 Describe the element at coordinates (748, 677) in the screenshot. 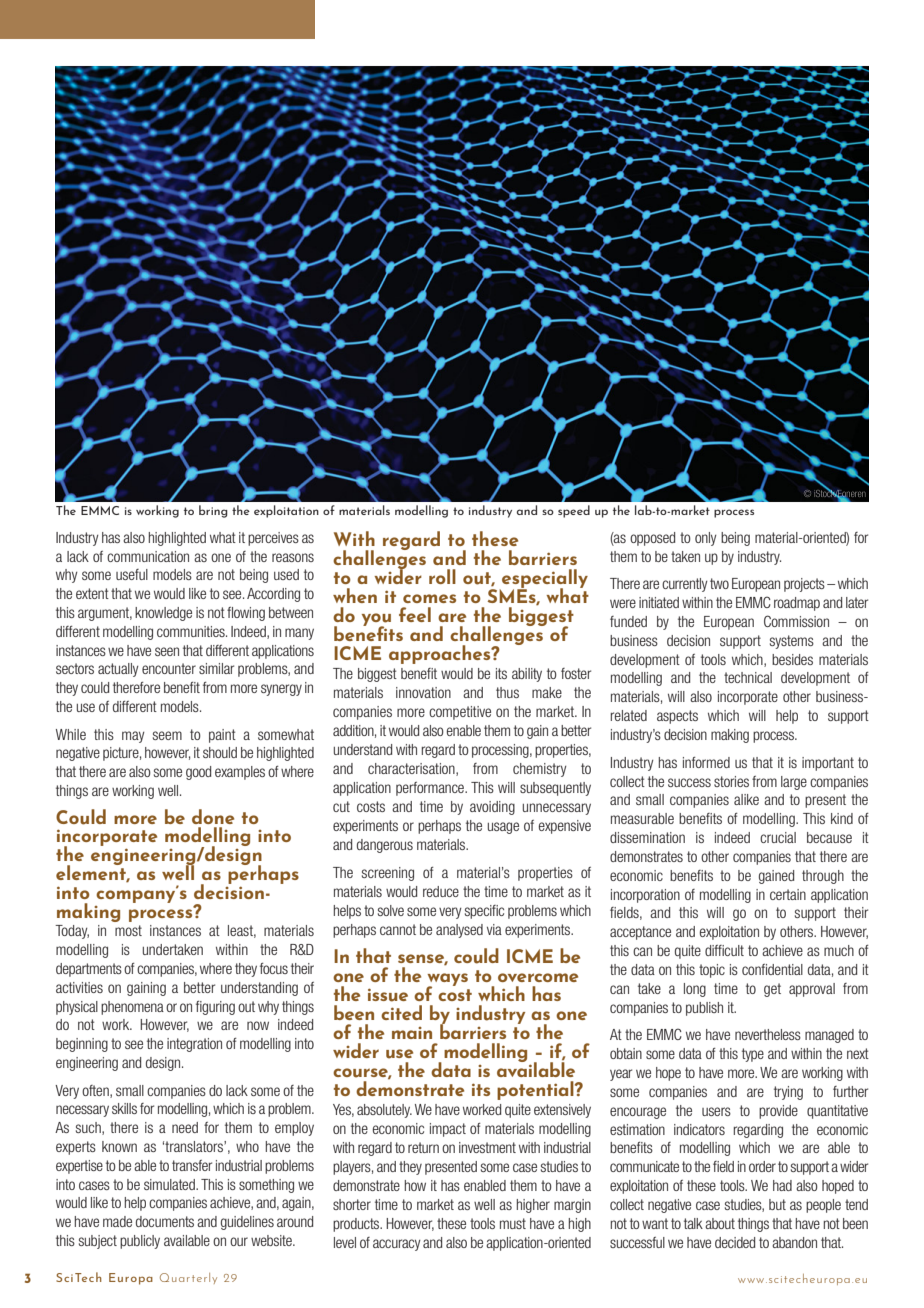

I see `technical` at that location.
